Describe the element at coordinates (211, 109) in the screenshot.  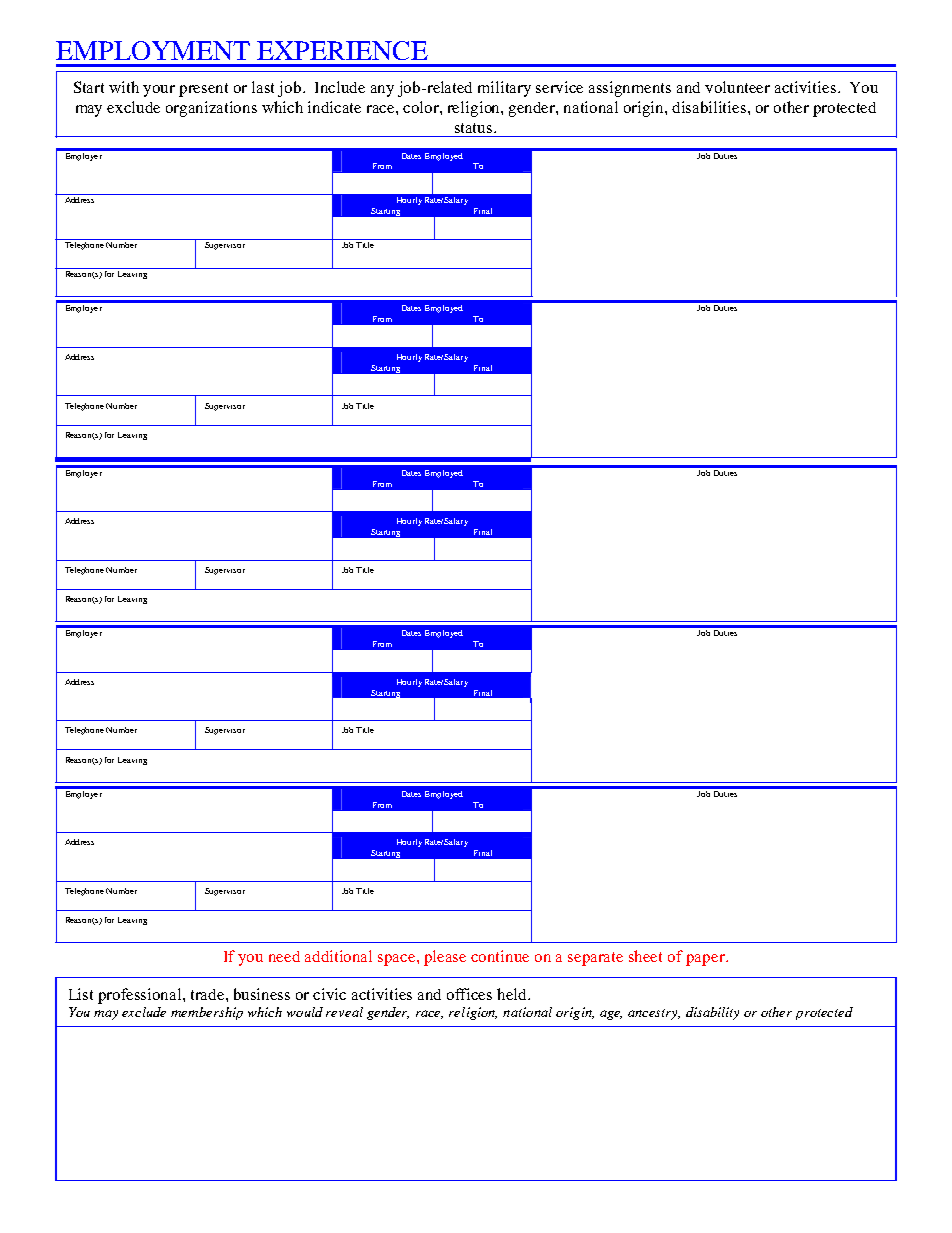
I see `organizations` at that location.
